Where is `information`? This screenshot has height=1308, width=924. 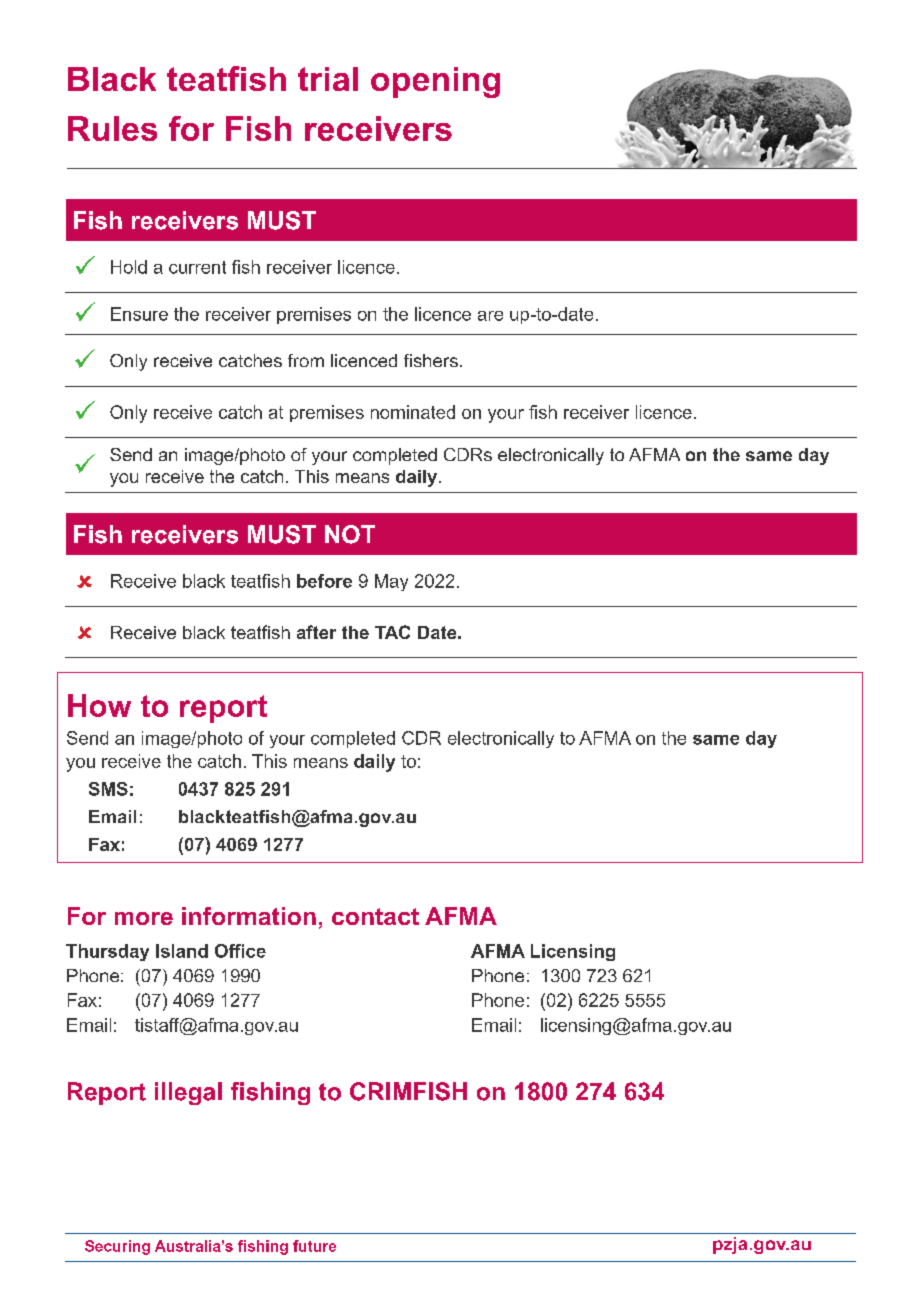 information is located at coordinates (249, 916).
